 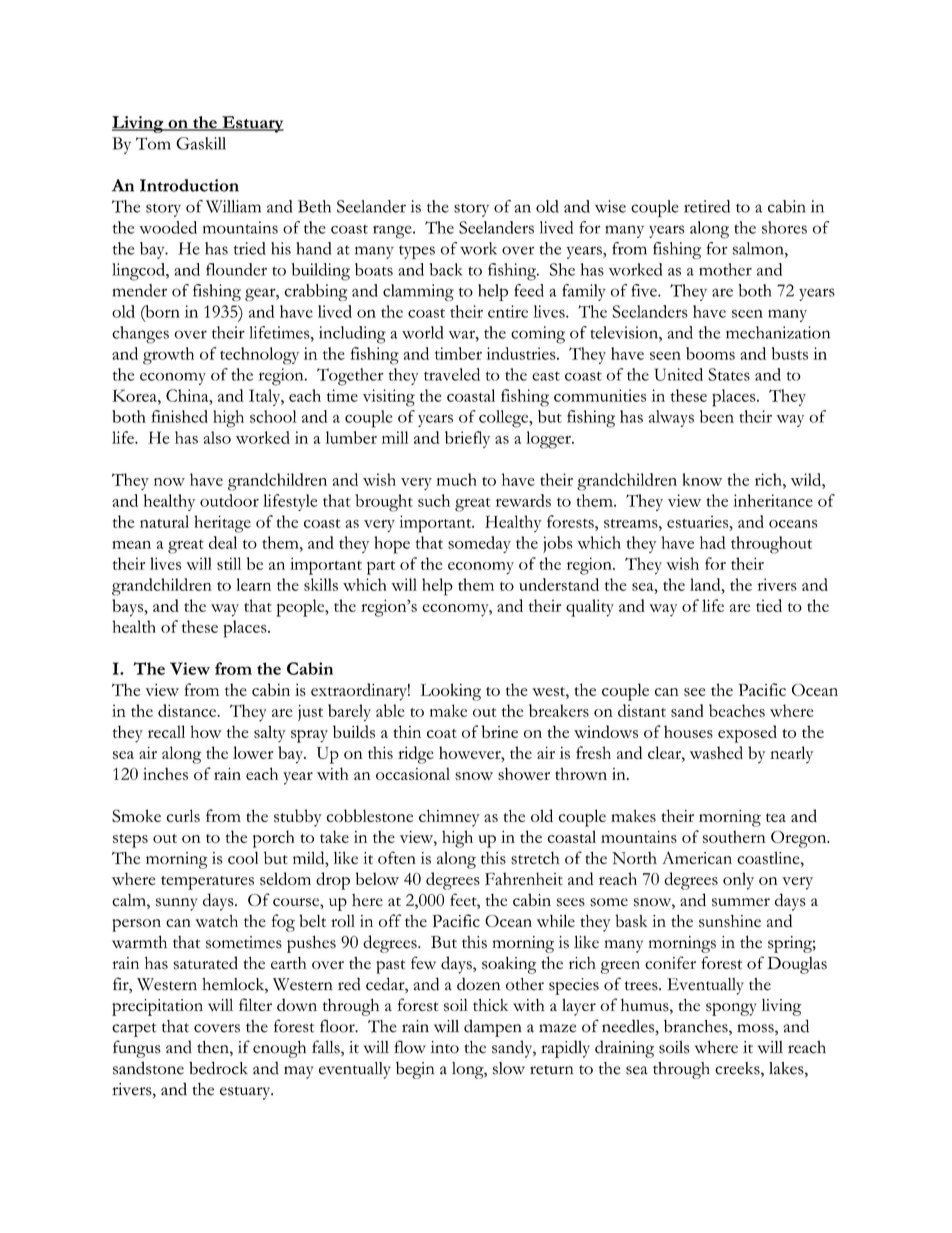 What do you see at coordinates (707, 206) in the screenshot?
I see `retired` at bounding box center [707, 206].
